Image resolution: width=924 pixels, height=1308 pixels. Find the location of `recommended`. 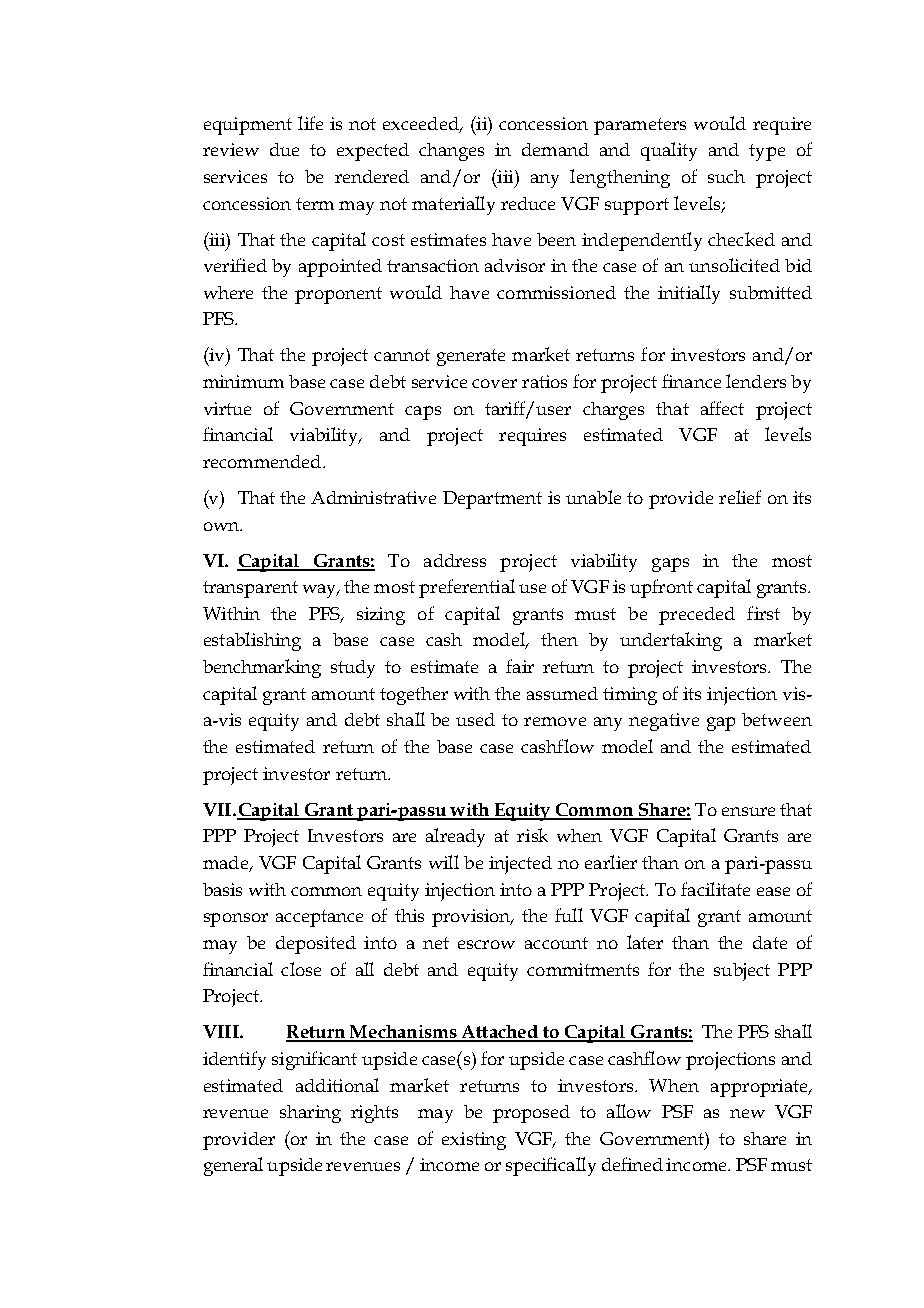

recommended is located at coordinates (263, 461).
